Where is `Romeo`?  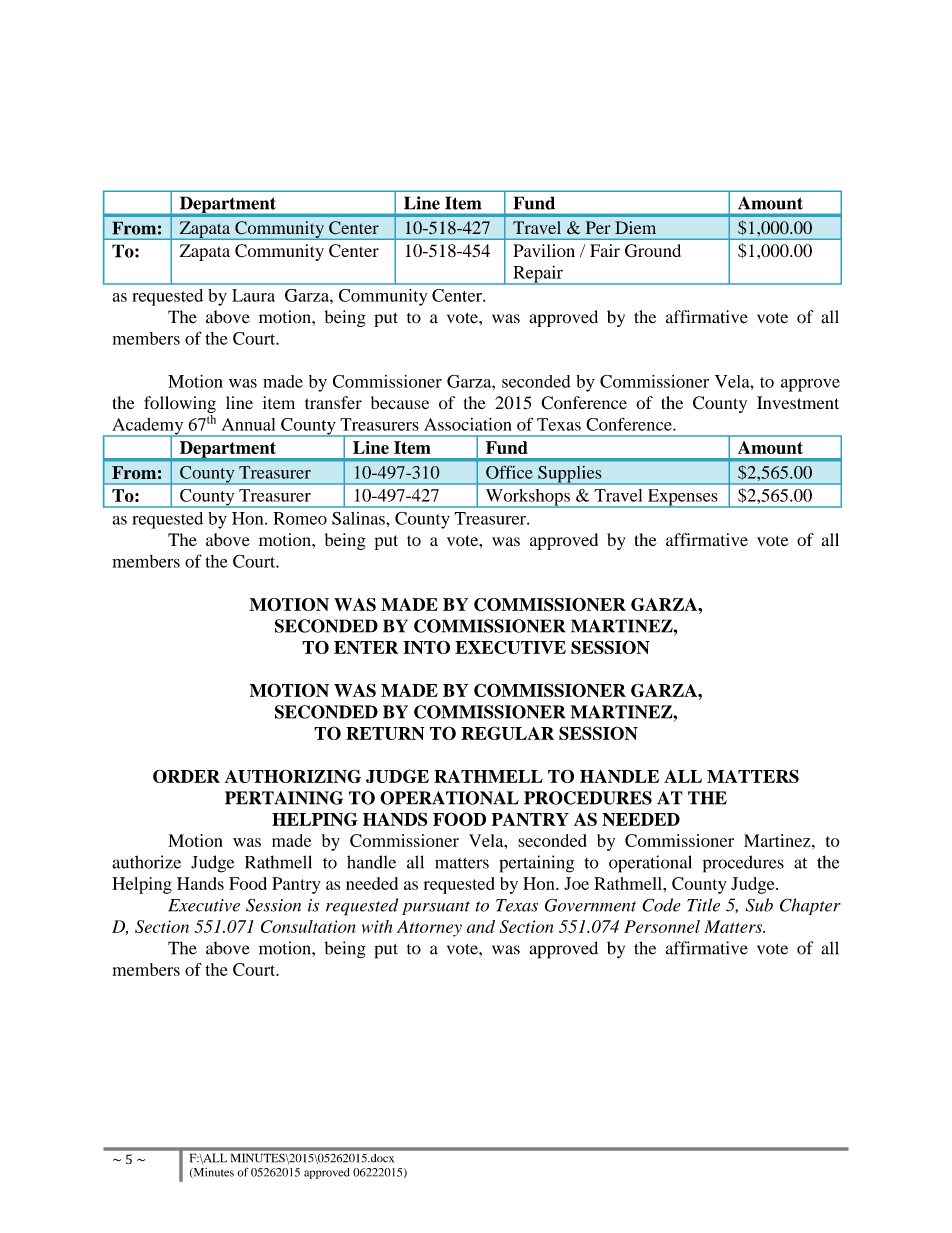 Romeo is located at coordinates (300, 518).
